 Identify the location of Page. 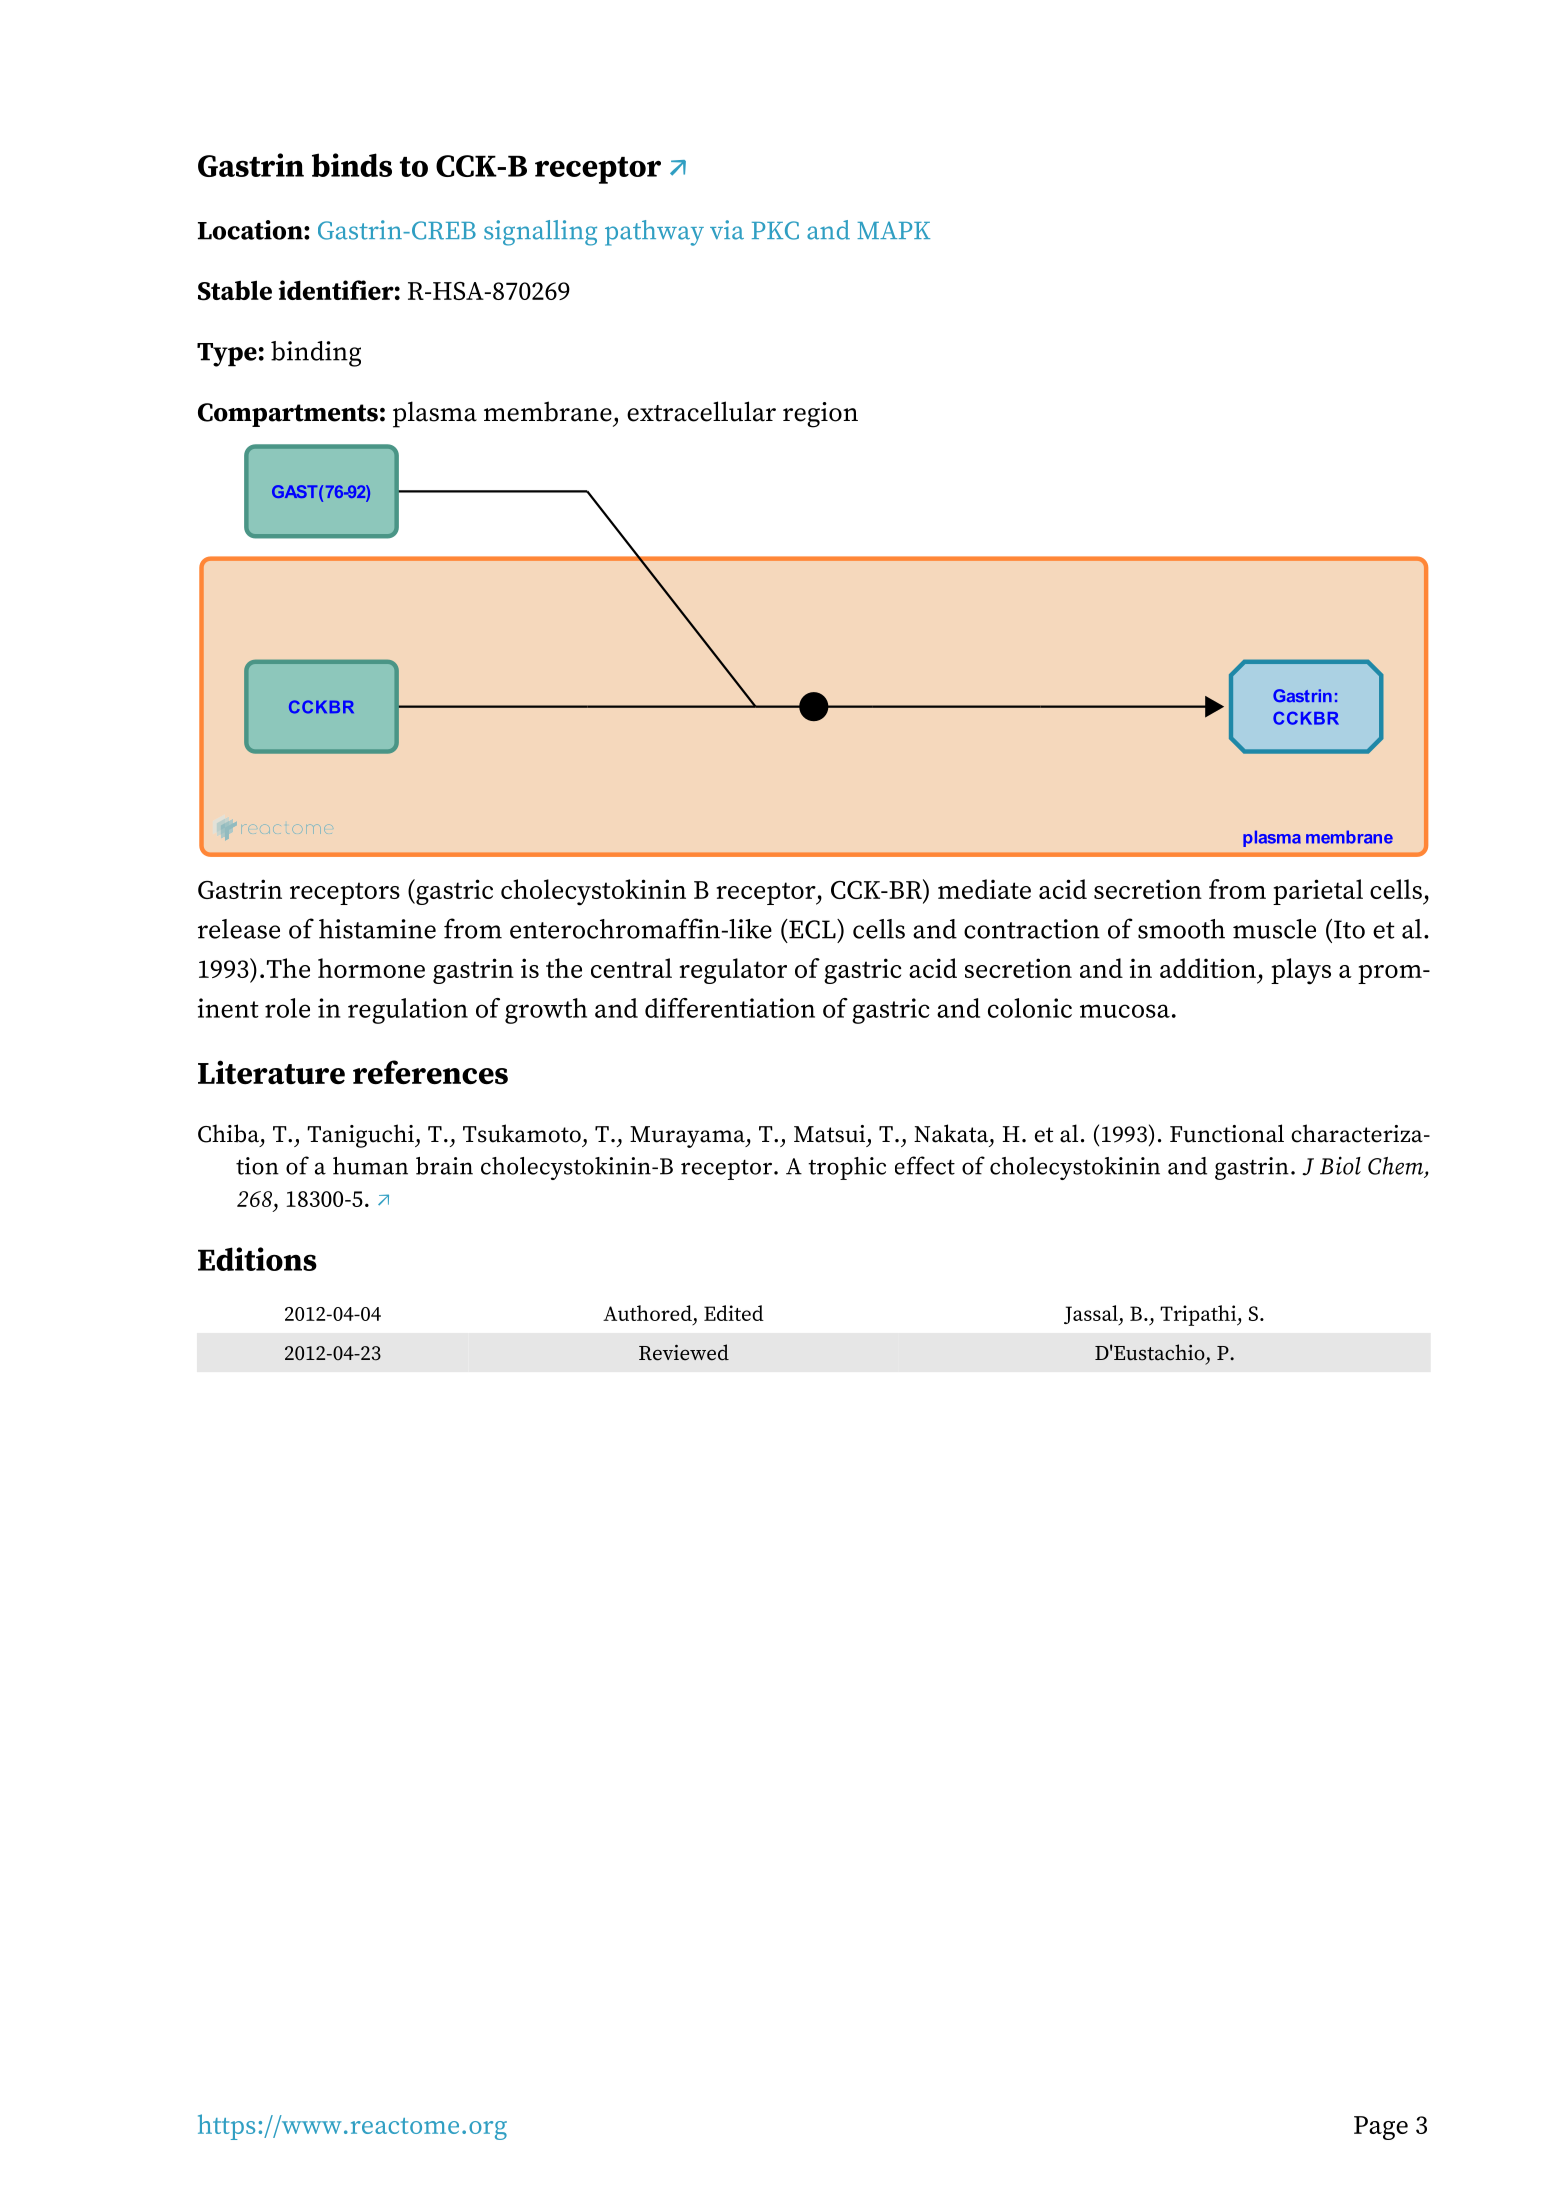
(1381, 2128).
